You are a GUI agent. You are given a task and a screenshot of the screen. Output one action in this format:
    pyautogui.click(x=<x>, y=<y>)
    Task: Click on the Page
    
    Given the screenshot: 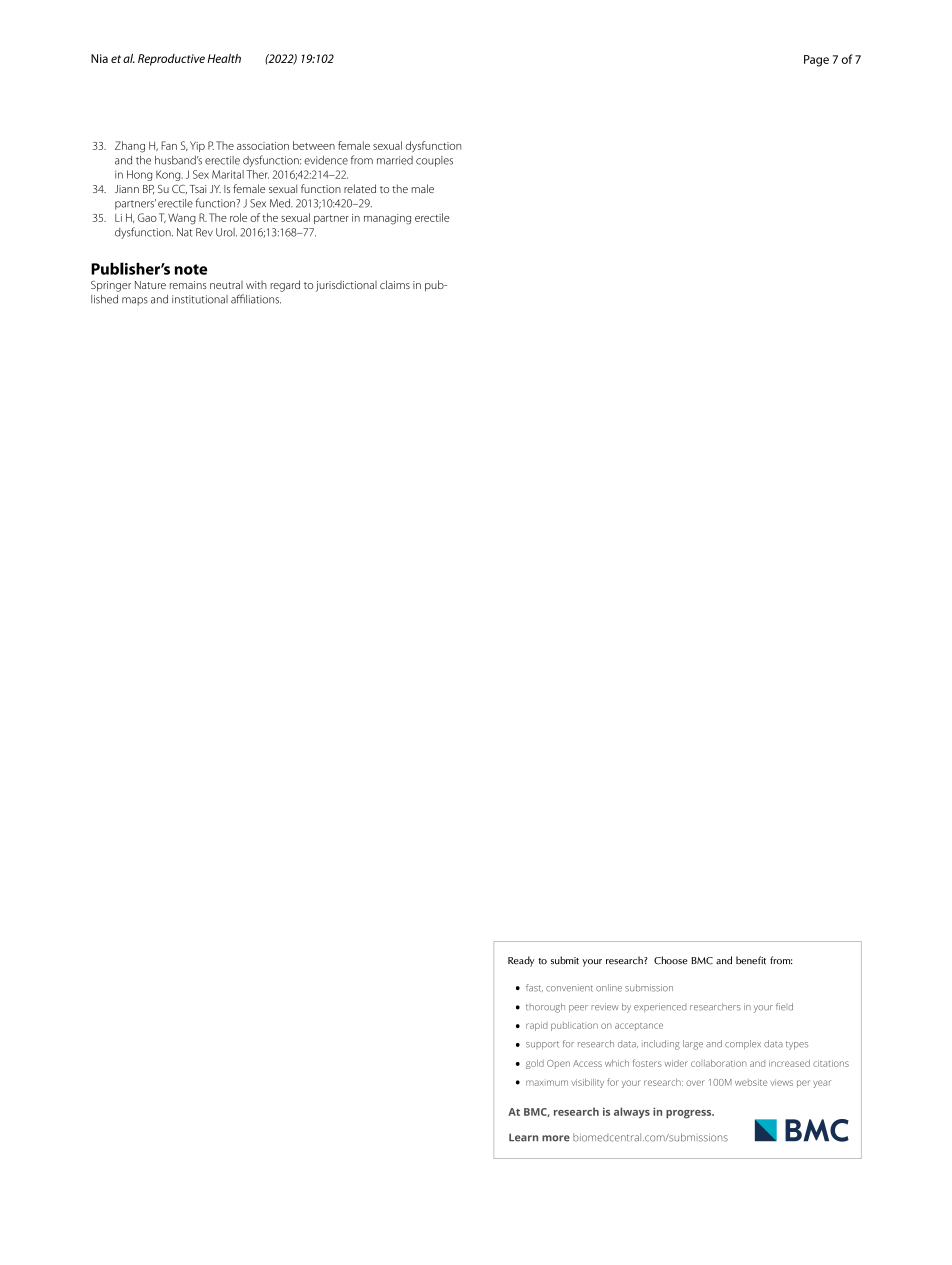 What is the action you would take?
    pyautogui.click(x=816, y=61)
